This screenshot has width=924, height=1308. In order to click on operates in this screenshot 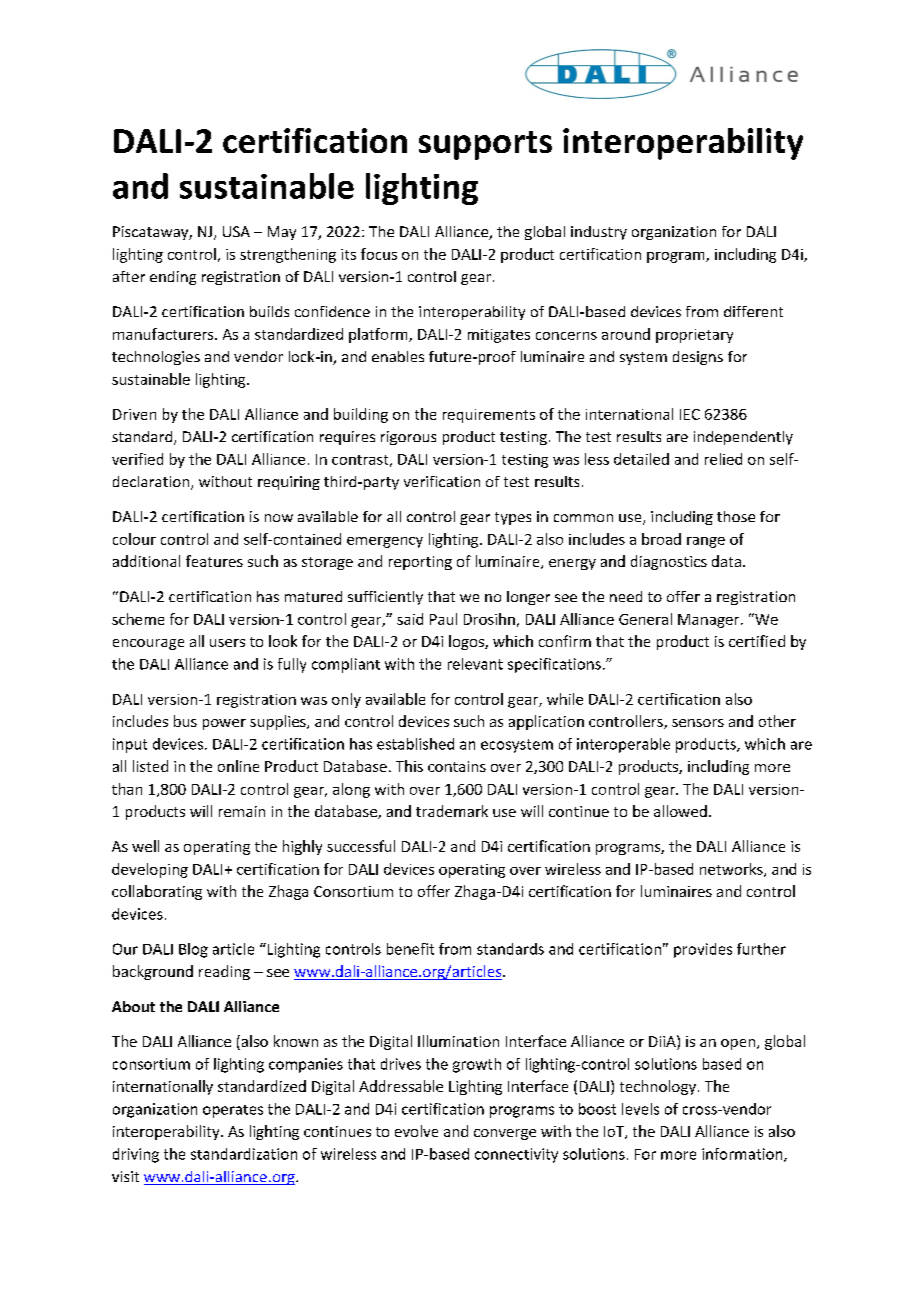, I will do `click(233, 1111)`.
